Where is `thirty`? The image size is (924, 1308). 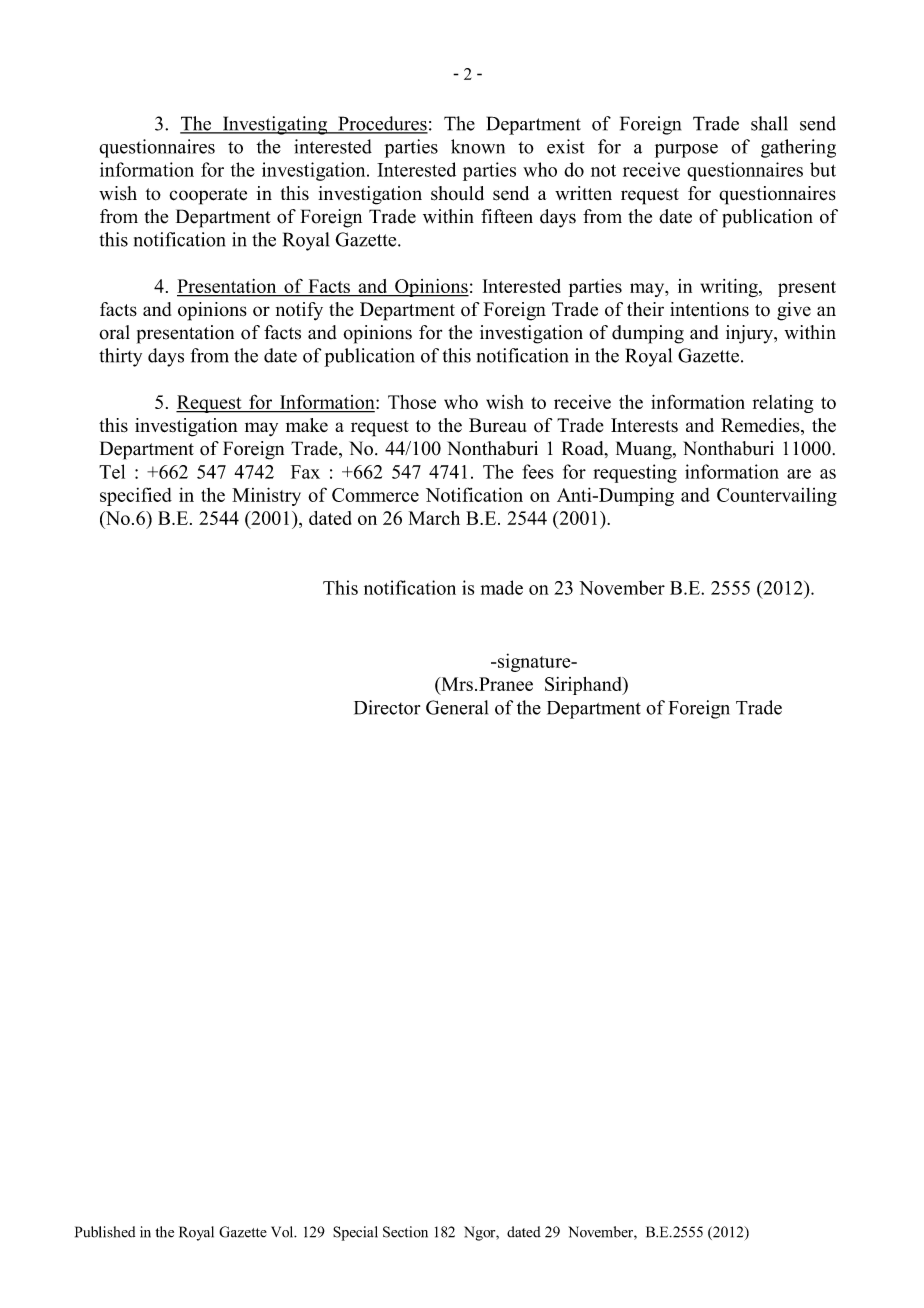 thirty is located at coordinates (120, 357).
